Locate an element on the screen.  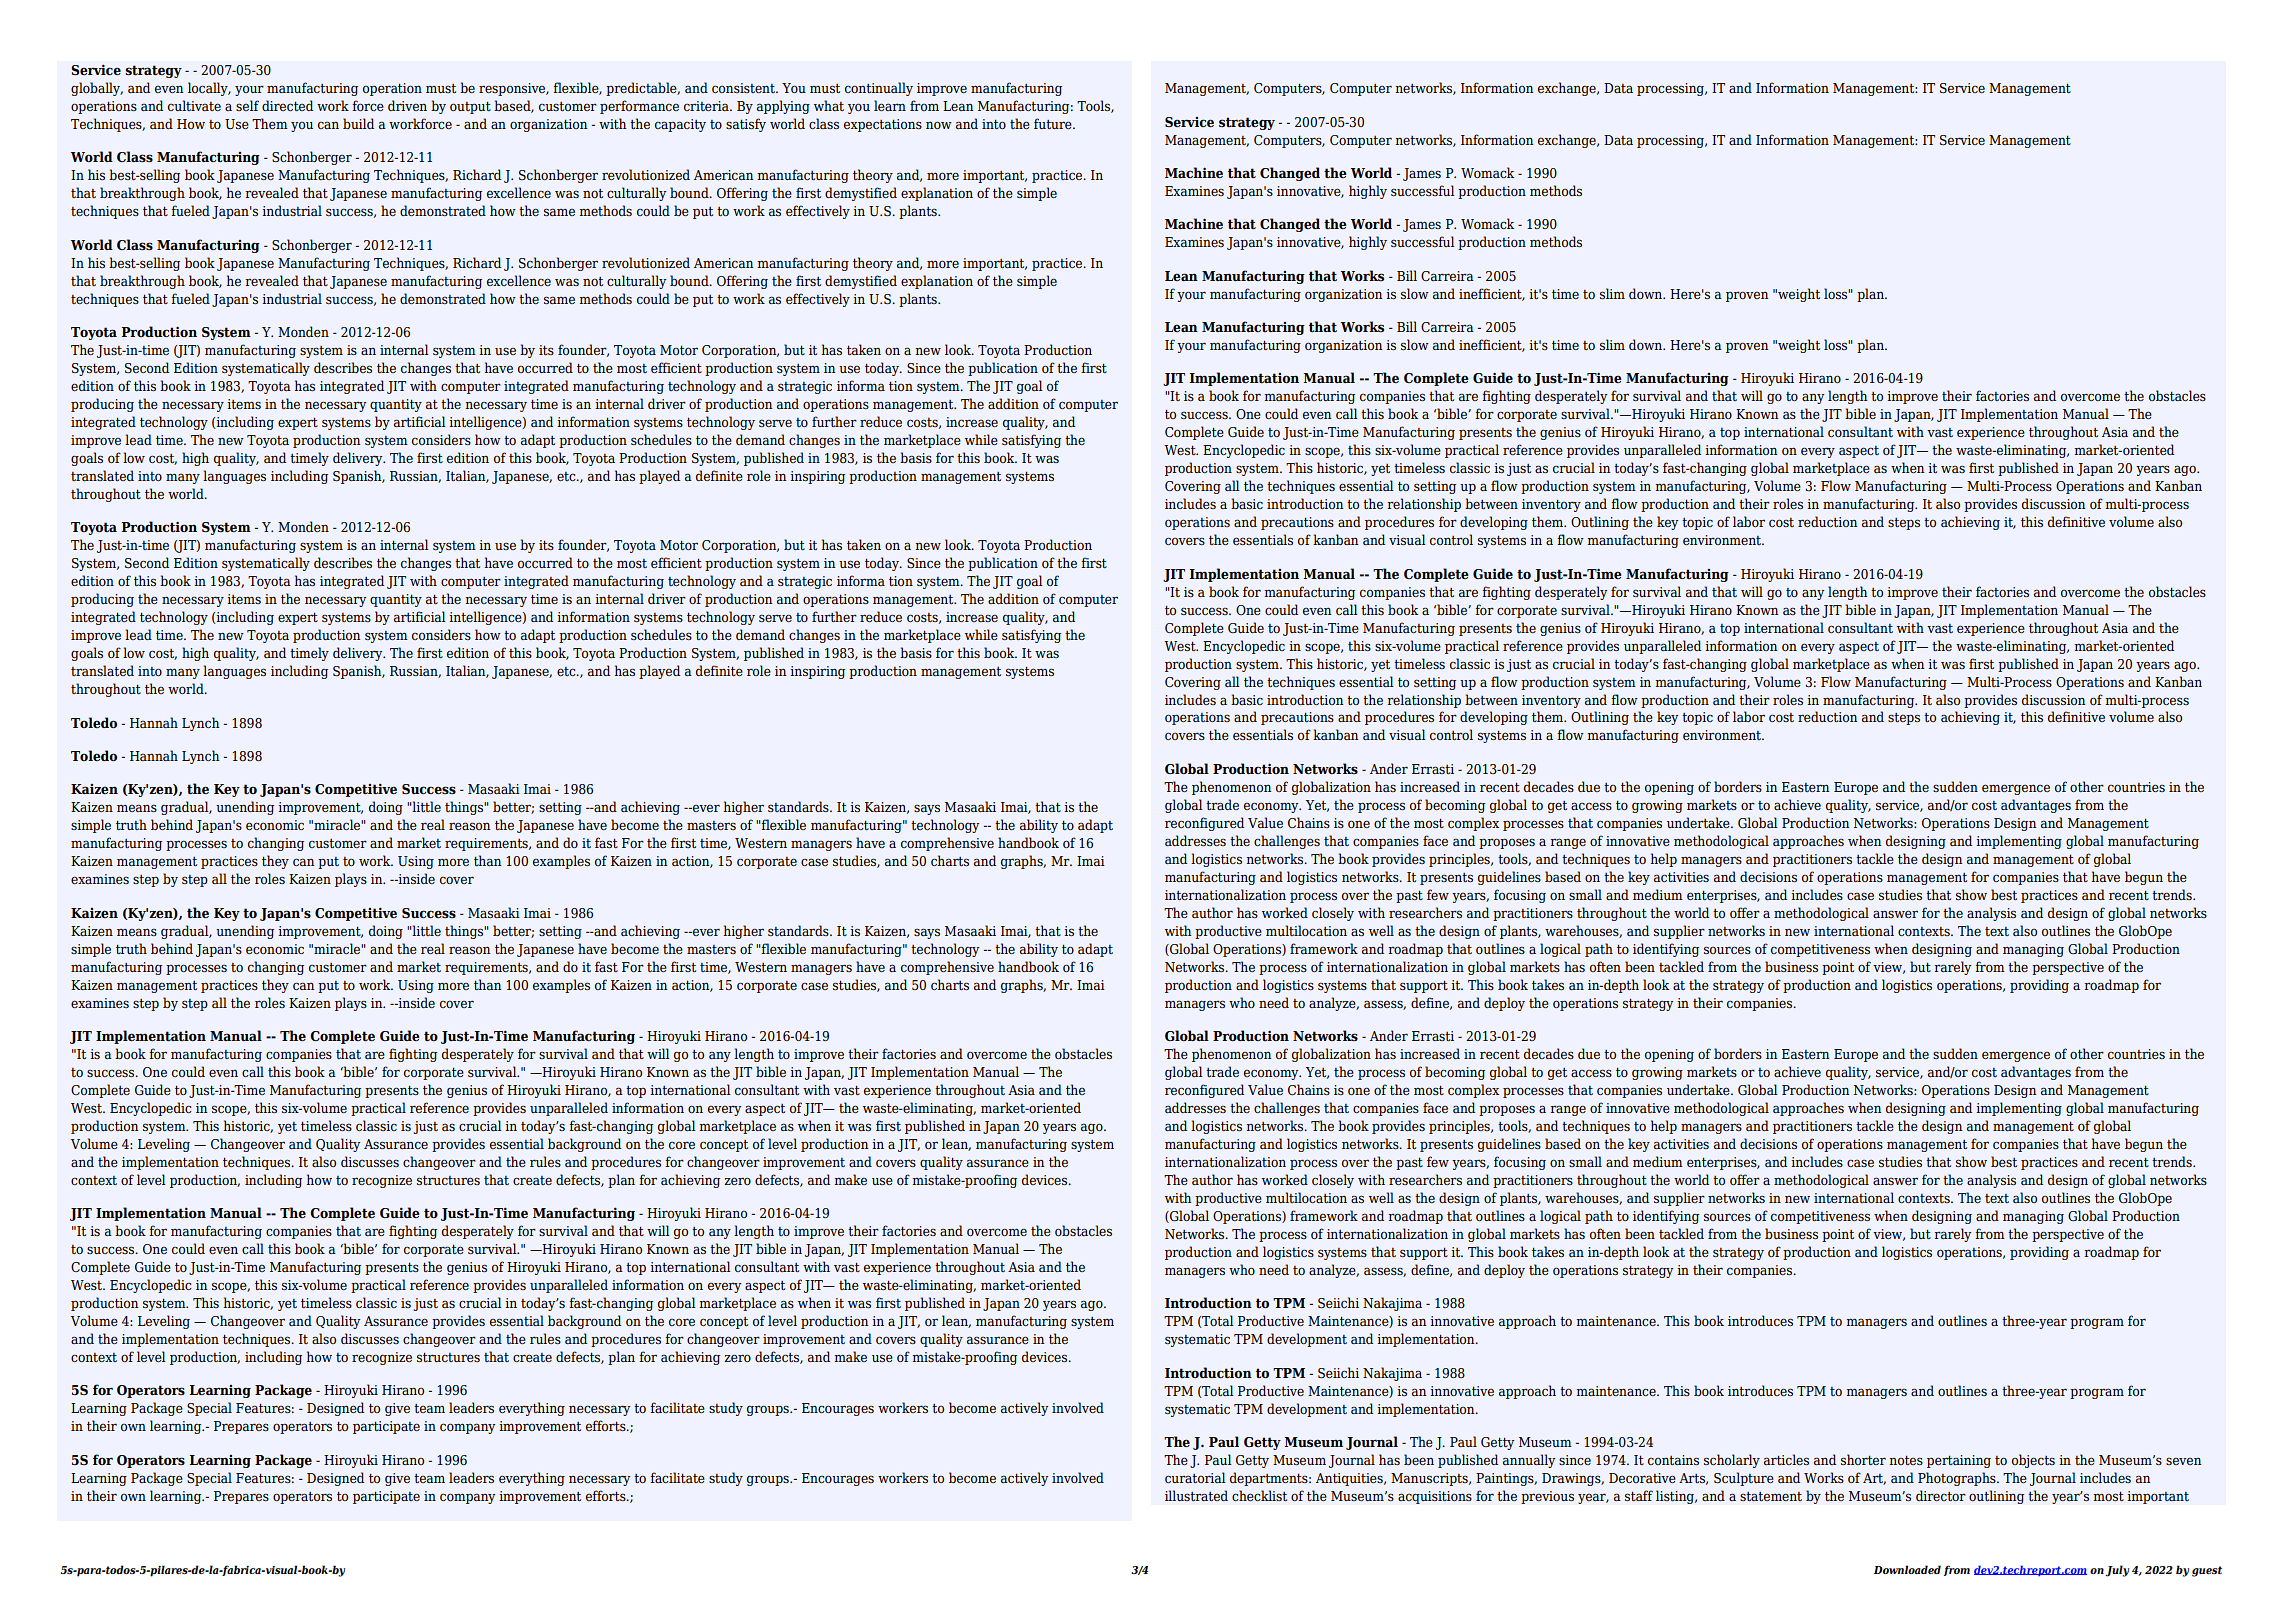
staff is located at coordinates (1639, 1495).
